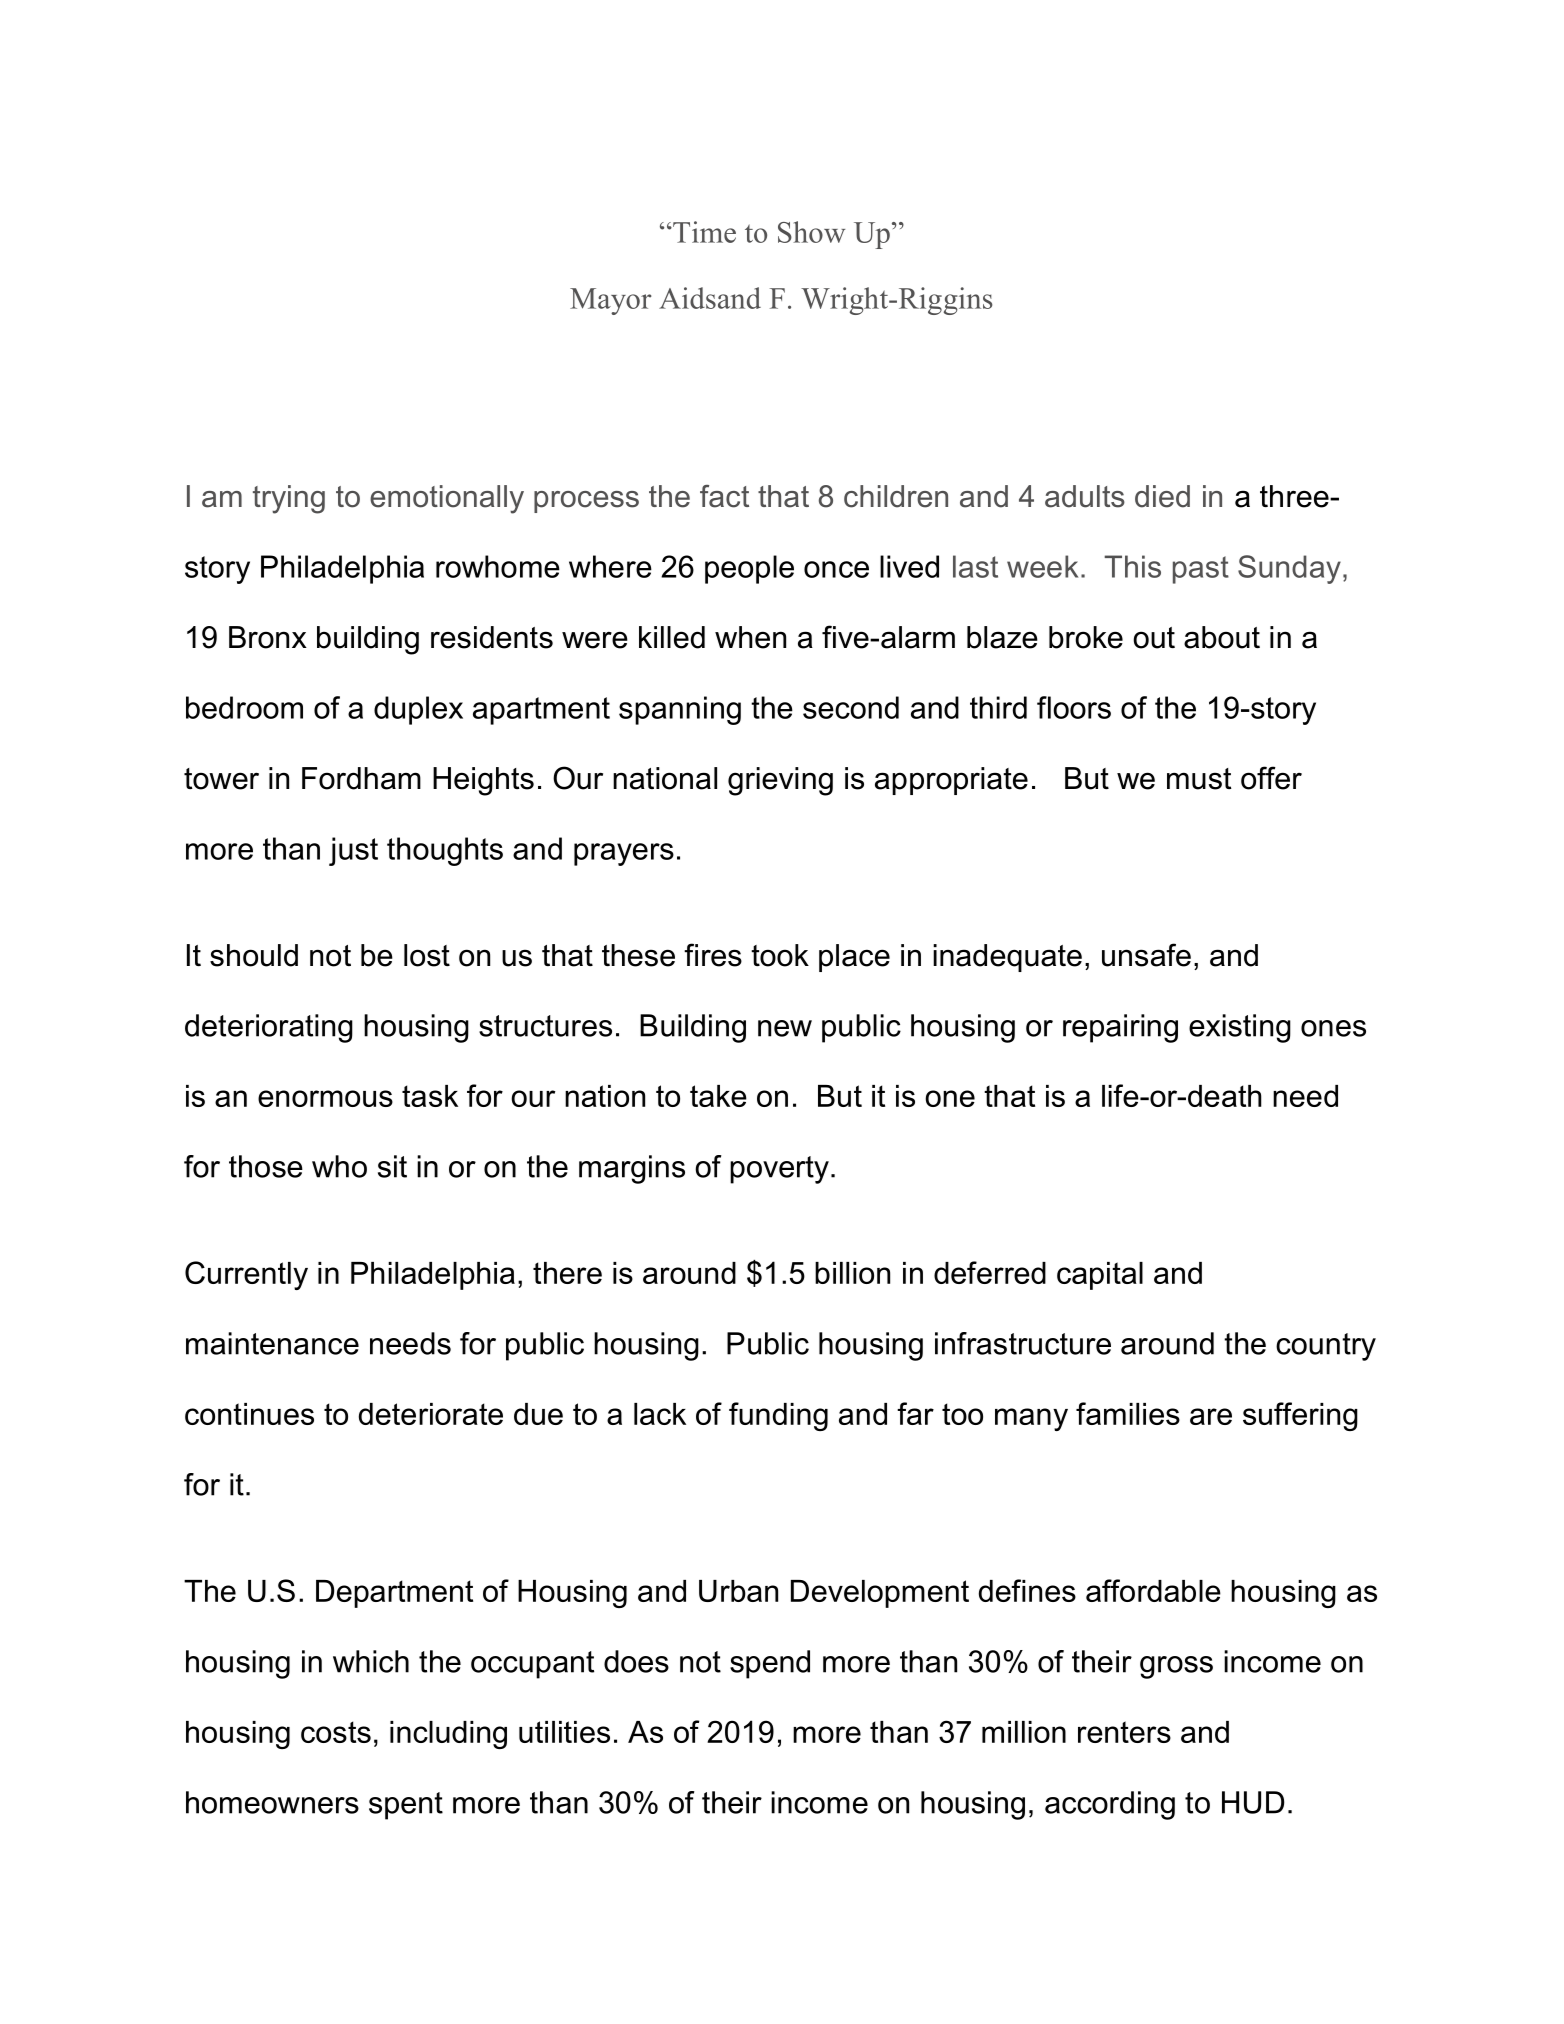 The height and width of the page is (2024, 1564). I want to click on died, so click(1162, 496).
